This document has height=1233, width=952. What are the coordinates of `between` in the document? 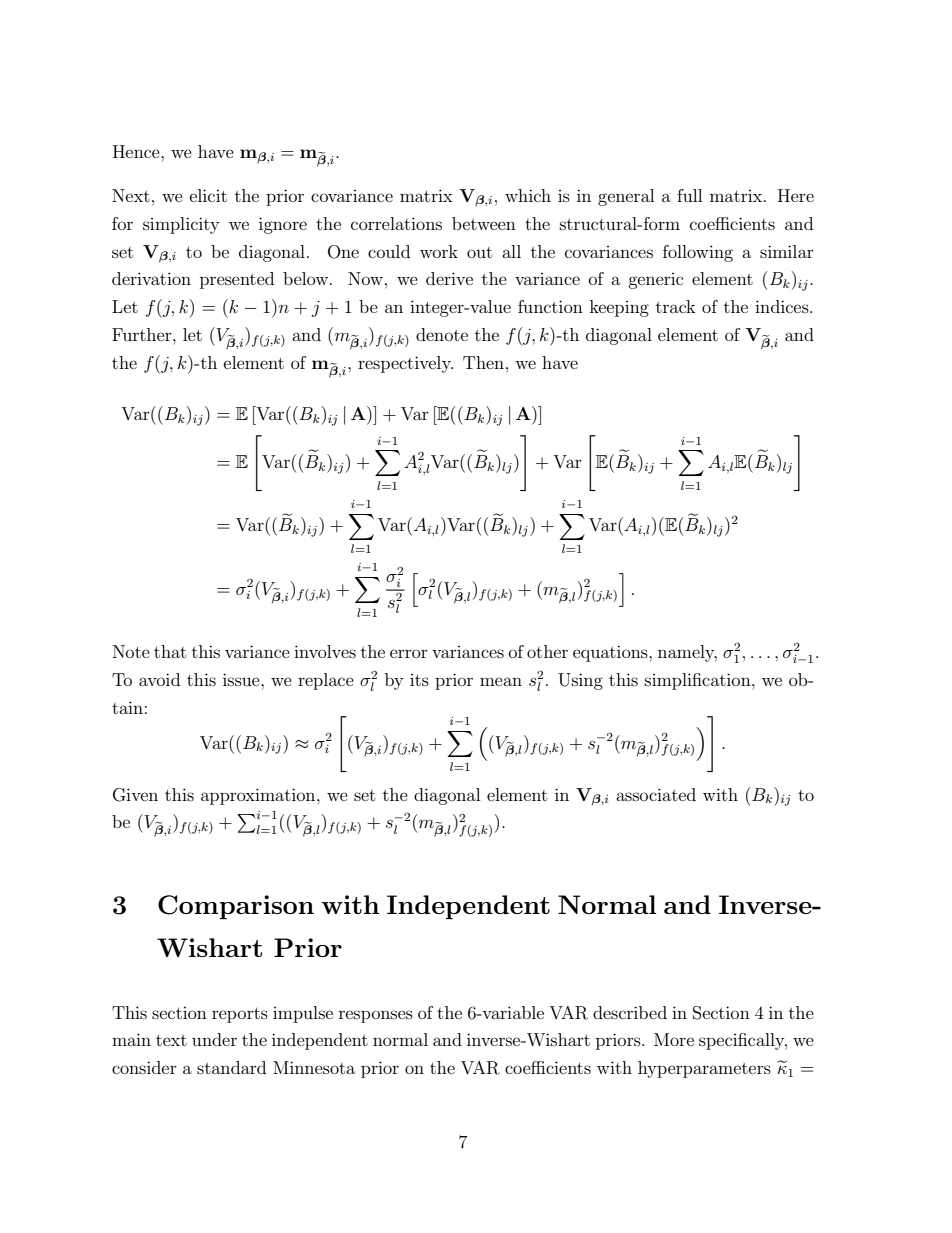 It's located at (484, 223).
